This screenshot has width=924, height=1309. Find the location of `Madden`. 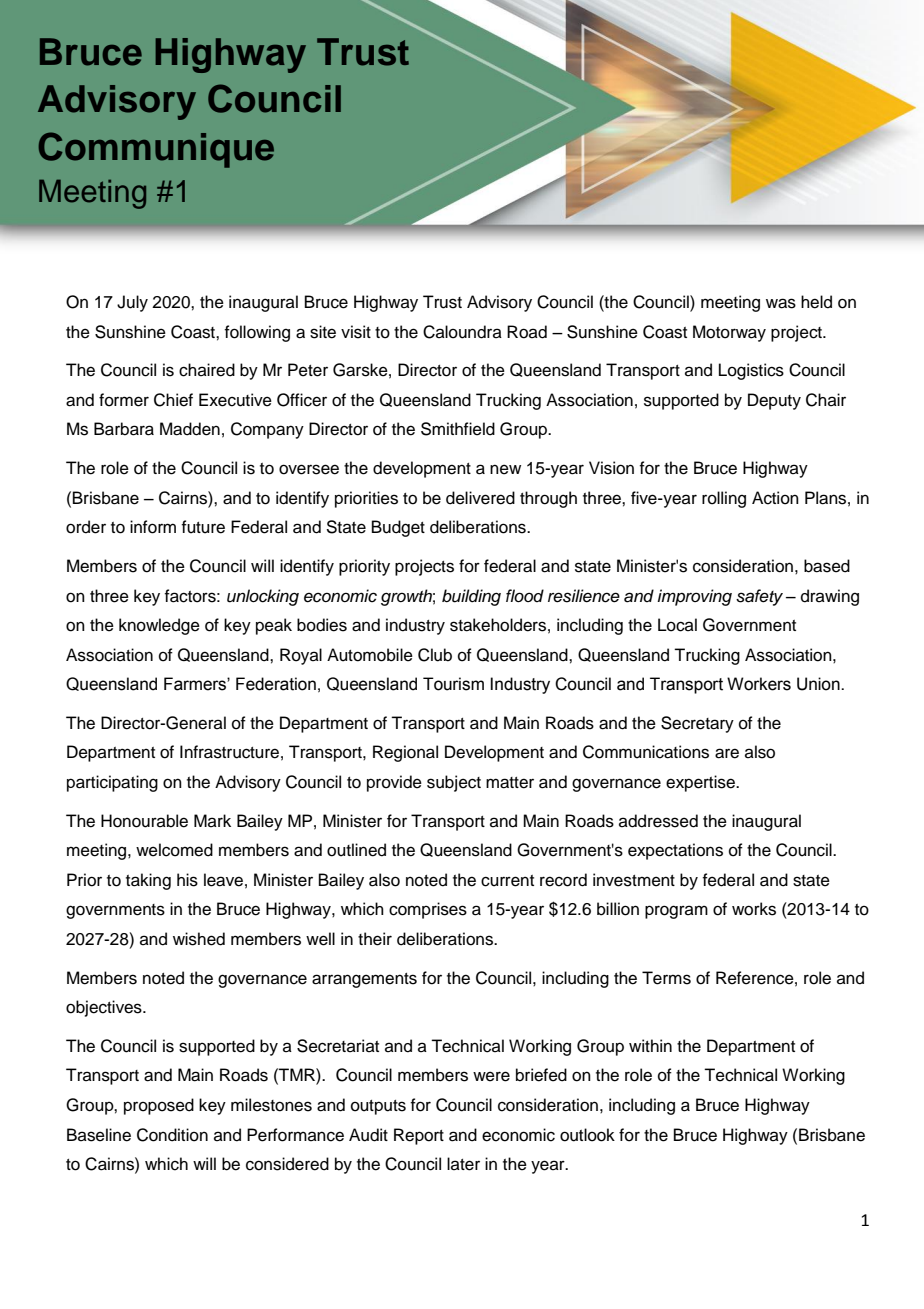

Madden is located at coordinates (190, 429).
